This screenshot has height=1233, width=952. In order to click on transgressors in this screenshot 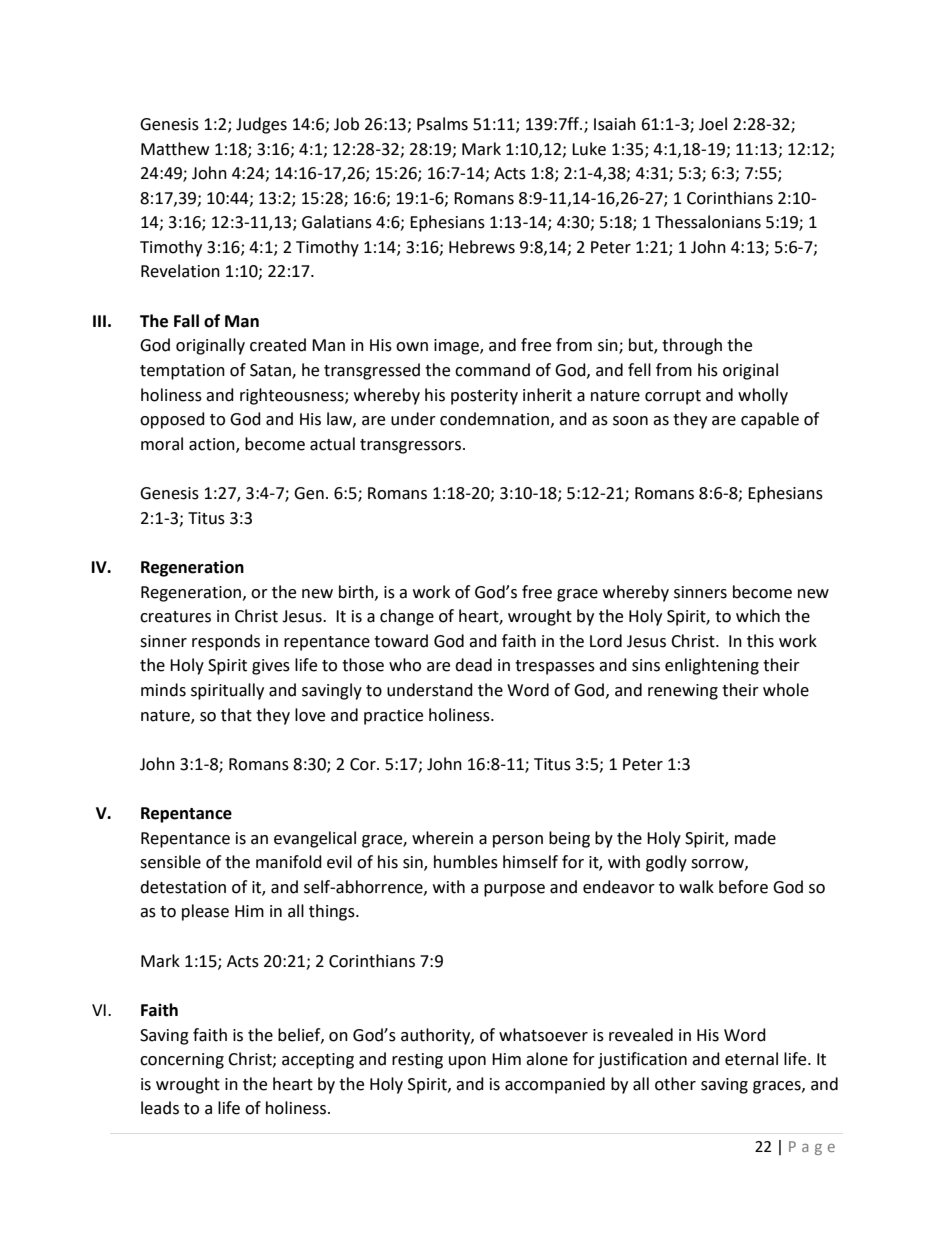, I will do `click(412, 446)`.
